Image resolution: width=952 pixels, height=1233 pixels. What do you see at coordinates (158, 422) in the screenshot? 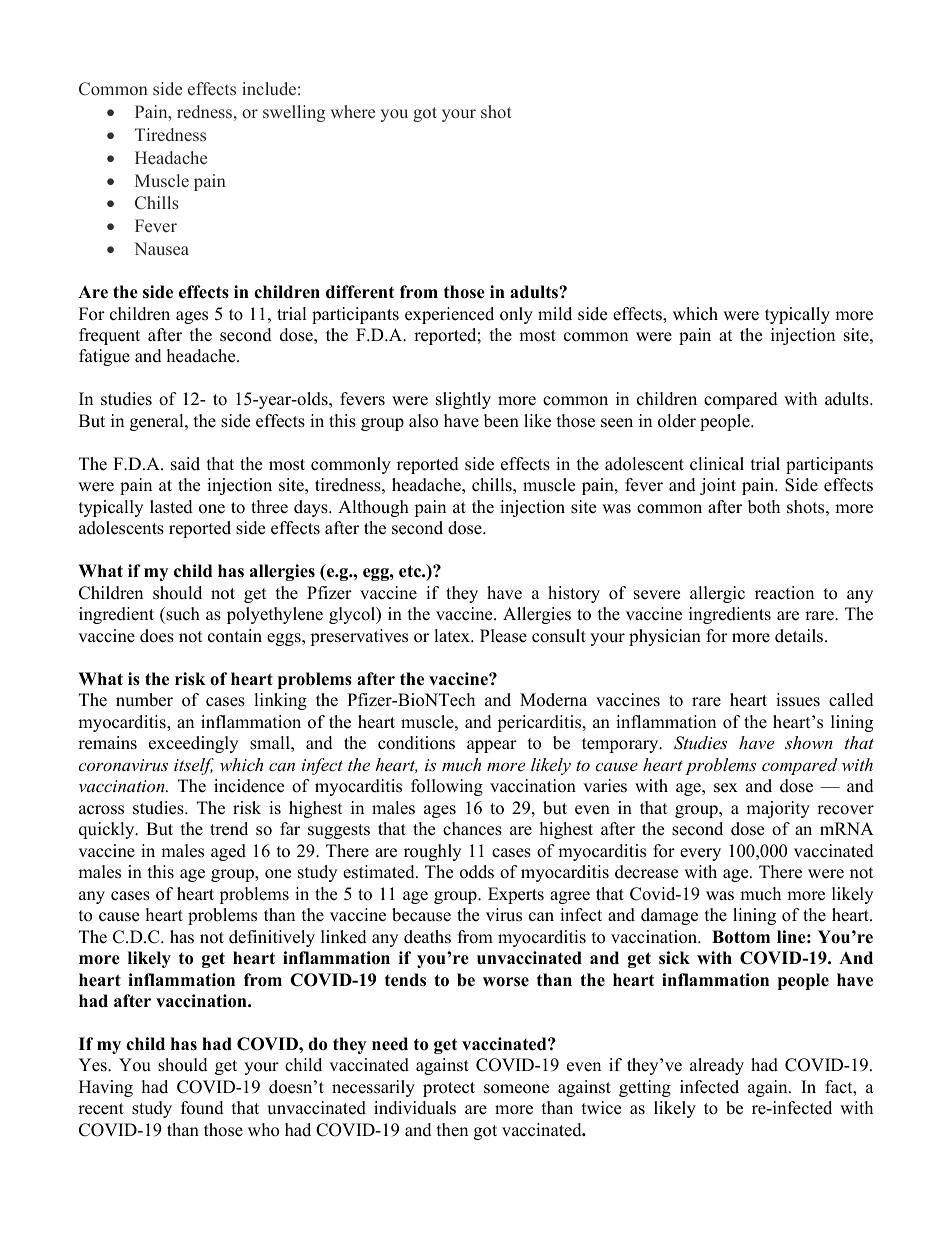
I see `general` at bounding box center [158, 422].
